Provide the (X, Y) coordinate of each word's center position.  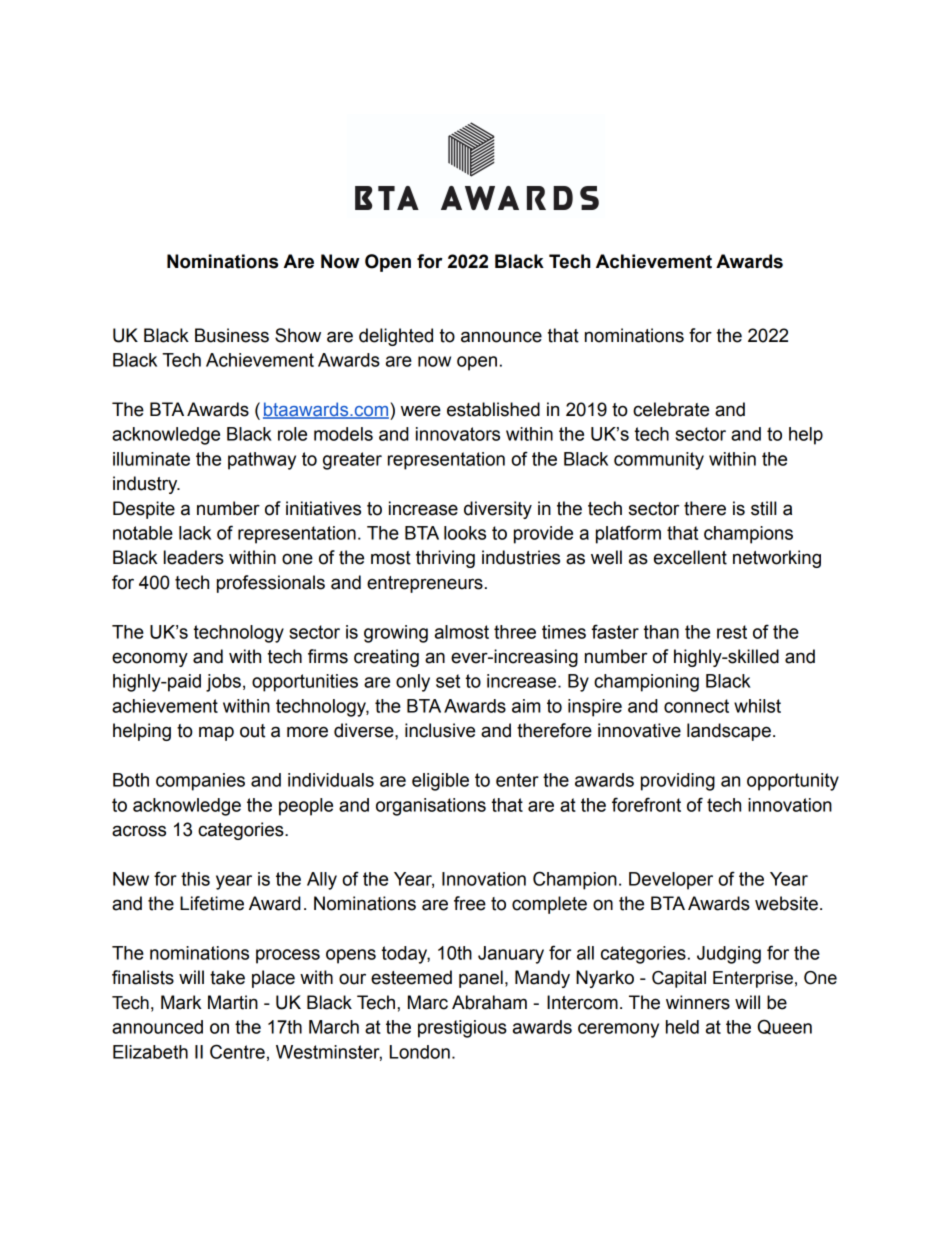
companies (200, 782)
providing (678, 782)
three (515, 632)
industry (146, 485)
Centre (237, 1051)
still (763, 508)
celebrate (671, 409)
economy (150, 659)
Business (232, 335)
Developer (671, 881)
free (470, 903)
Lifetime (212, 903)
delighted (396, 337)
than (661, 632)
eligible (440, 782)
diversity (498, 510)
